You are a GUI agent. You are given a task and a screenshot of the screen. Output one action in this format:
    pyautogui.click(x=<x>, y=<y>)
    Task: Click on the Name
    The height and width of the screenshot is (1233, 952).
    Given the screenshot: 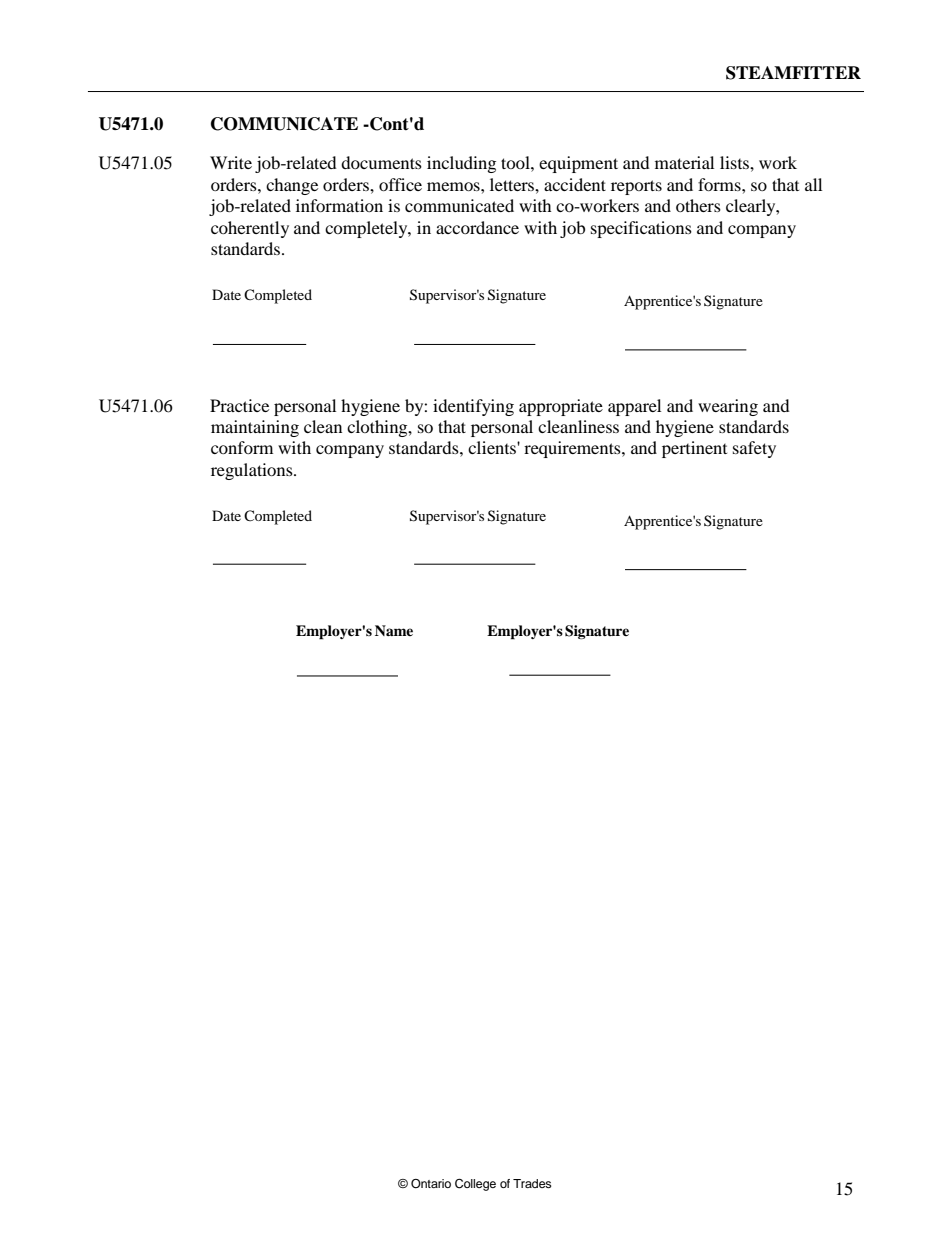 What is the action you would take?
    pyautogui.click(x=394, y=630)
